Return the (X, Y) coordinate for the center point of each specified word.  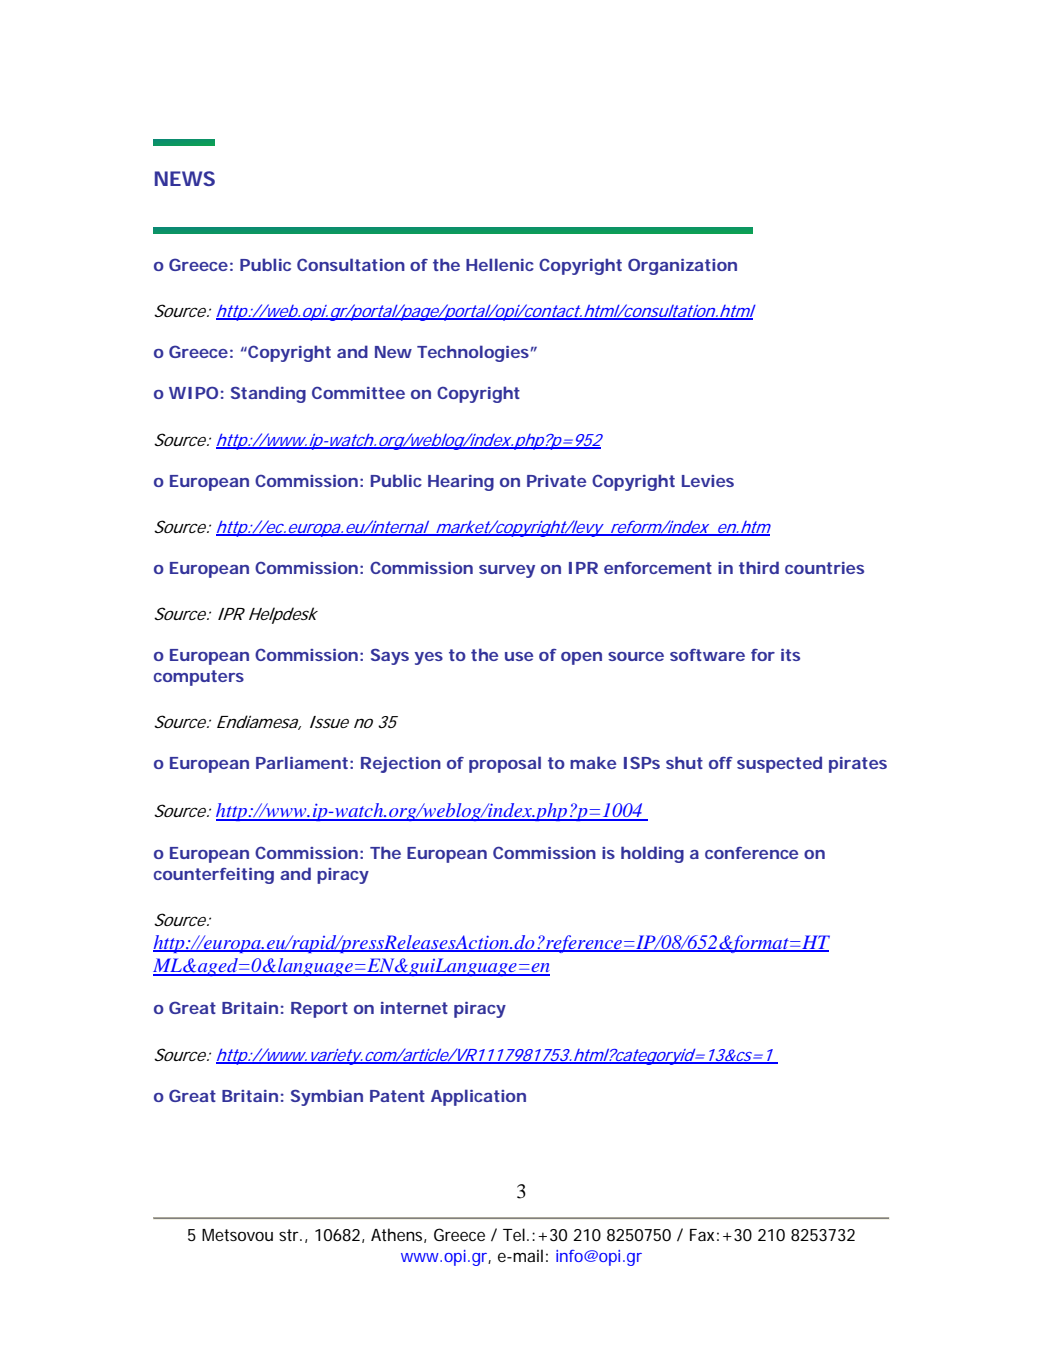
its (790, 655)
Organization (682, 267)
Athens (398, 1235)
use (519, 656)
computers (199, 678)
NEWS (185, 178)
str (290, 1235)
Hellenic (500, 264)
